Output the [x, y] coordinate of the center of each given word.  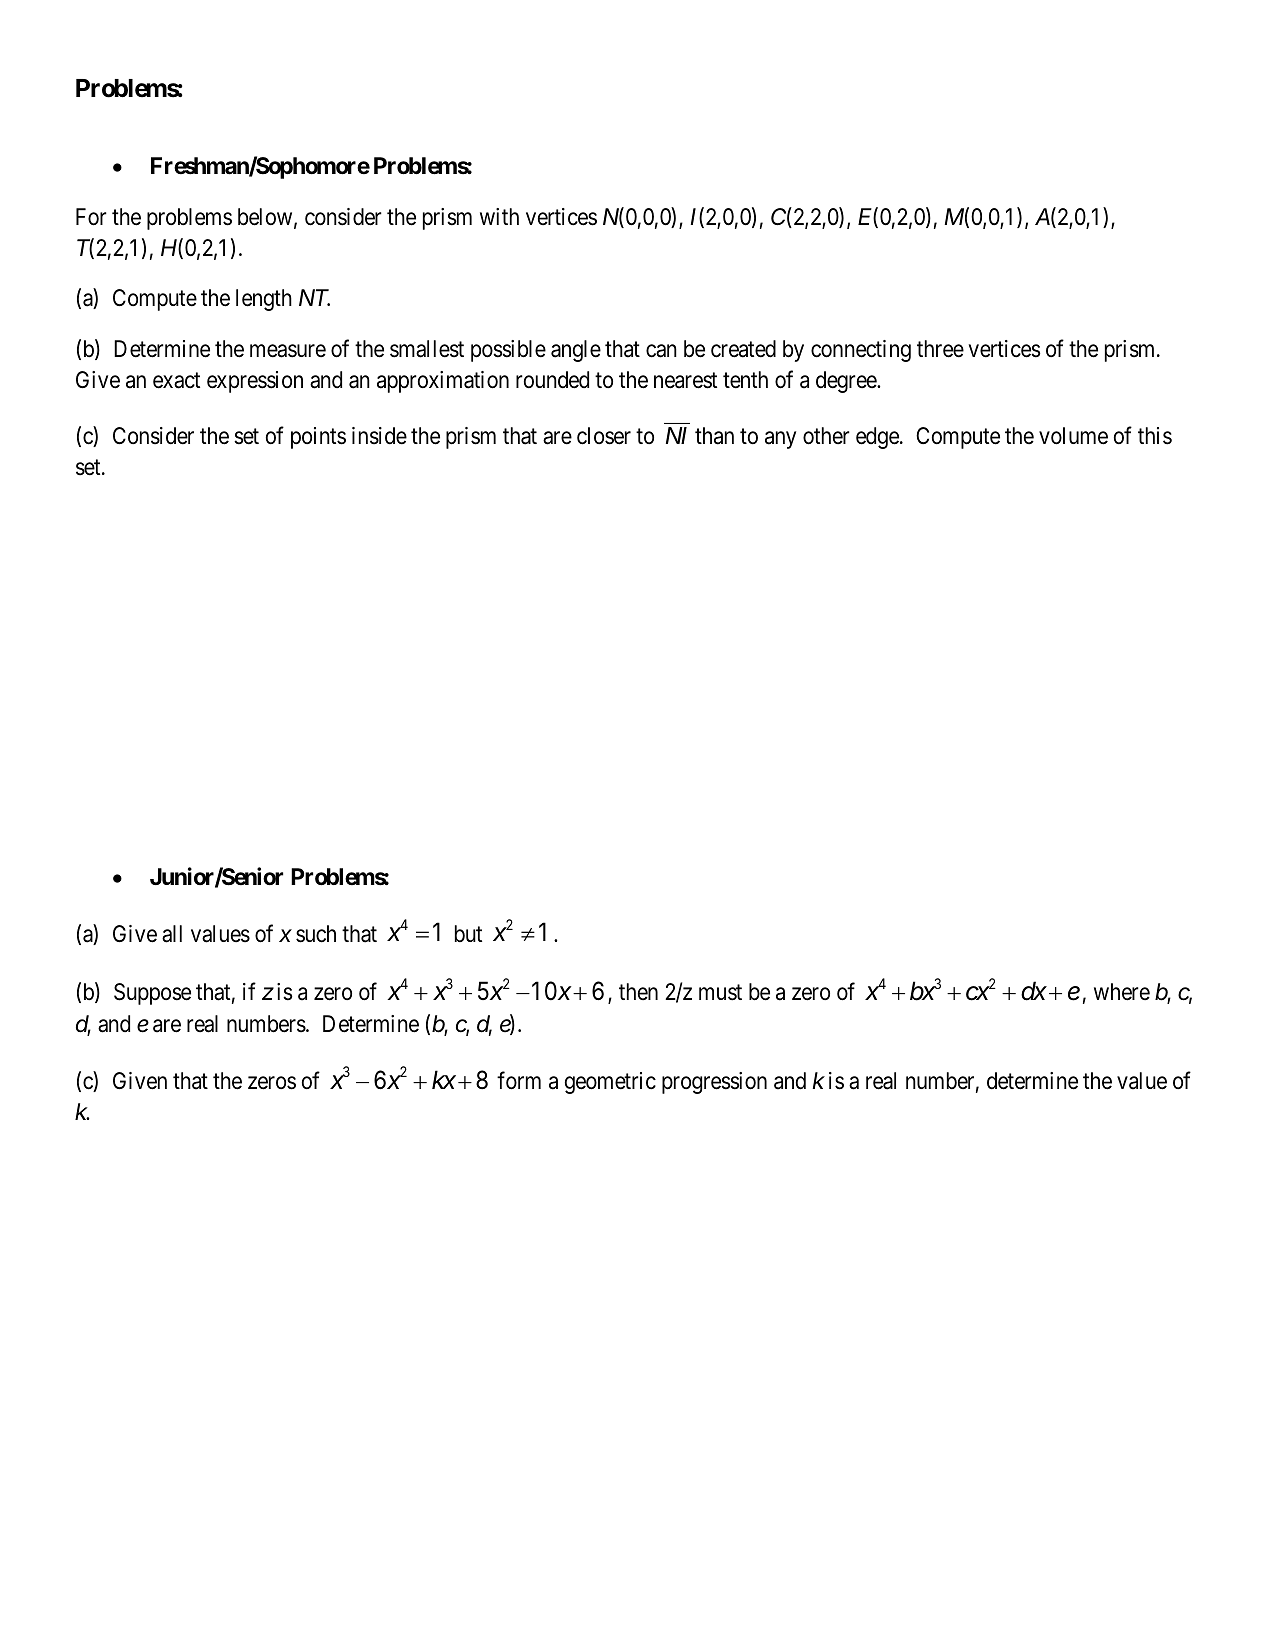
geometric [610, 1083]
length [264, 300]
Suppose [152, 994]
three [940, 349]
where [1122, 992]
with [499, 216]
